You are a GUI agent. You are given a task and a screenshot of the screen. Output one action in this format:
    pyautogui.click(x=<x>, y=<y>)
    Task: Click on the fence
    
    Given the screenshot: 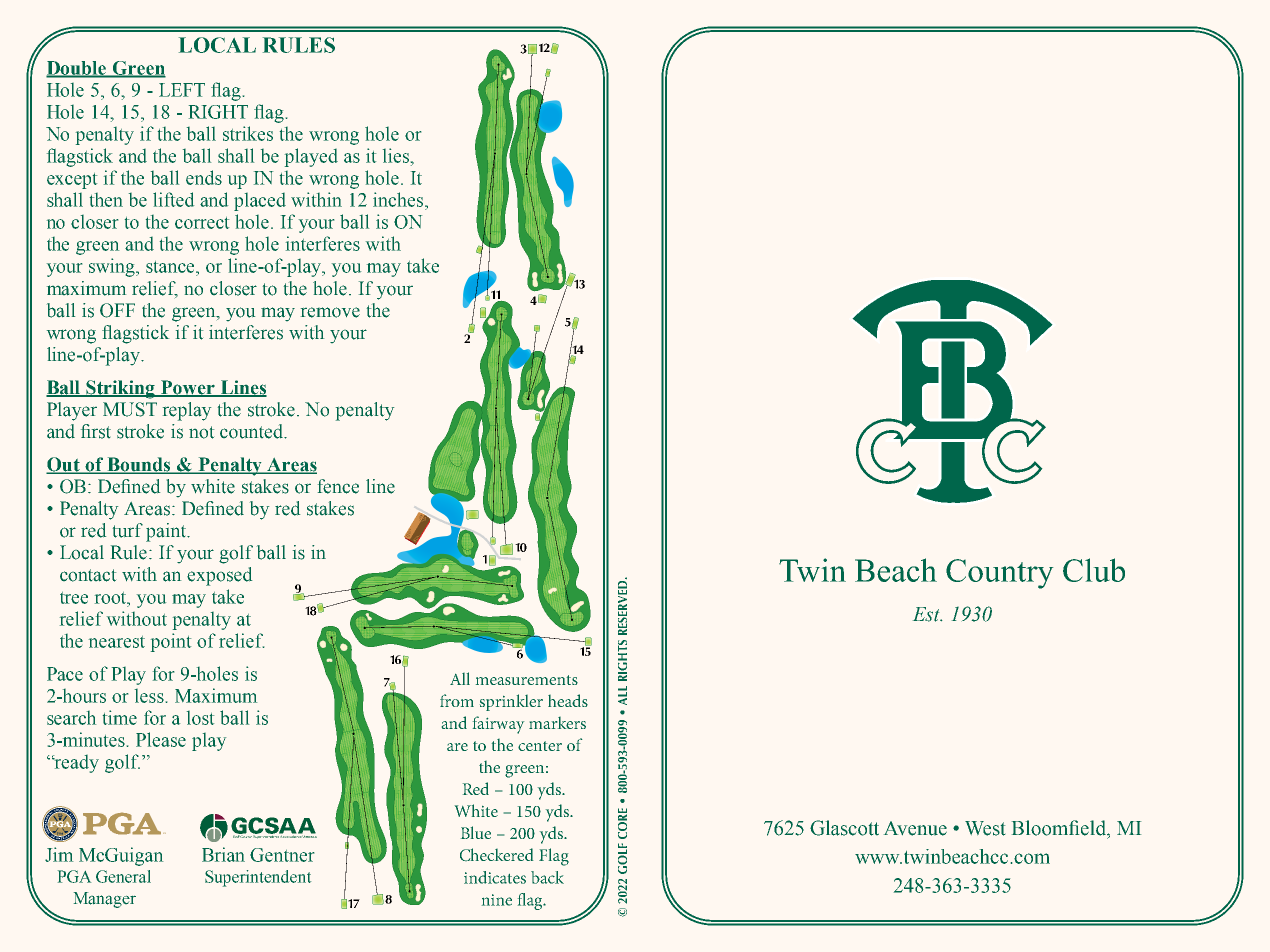 What is the action you would take?
    pyautogui.click(x=338, y=486)
